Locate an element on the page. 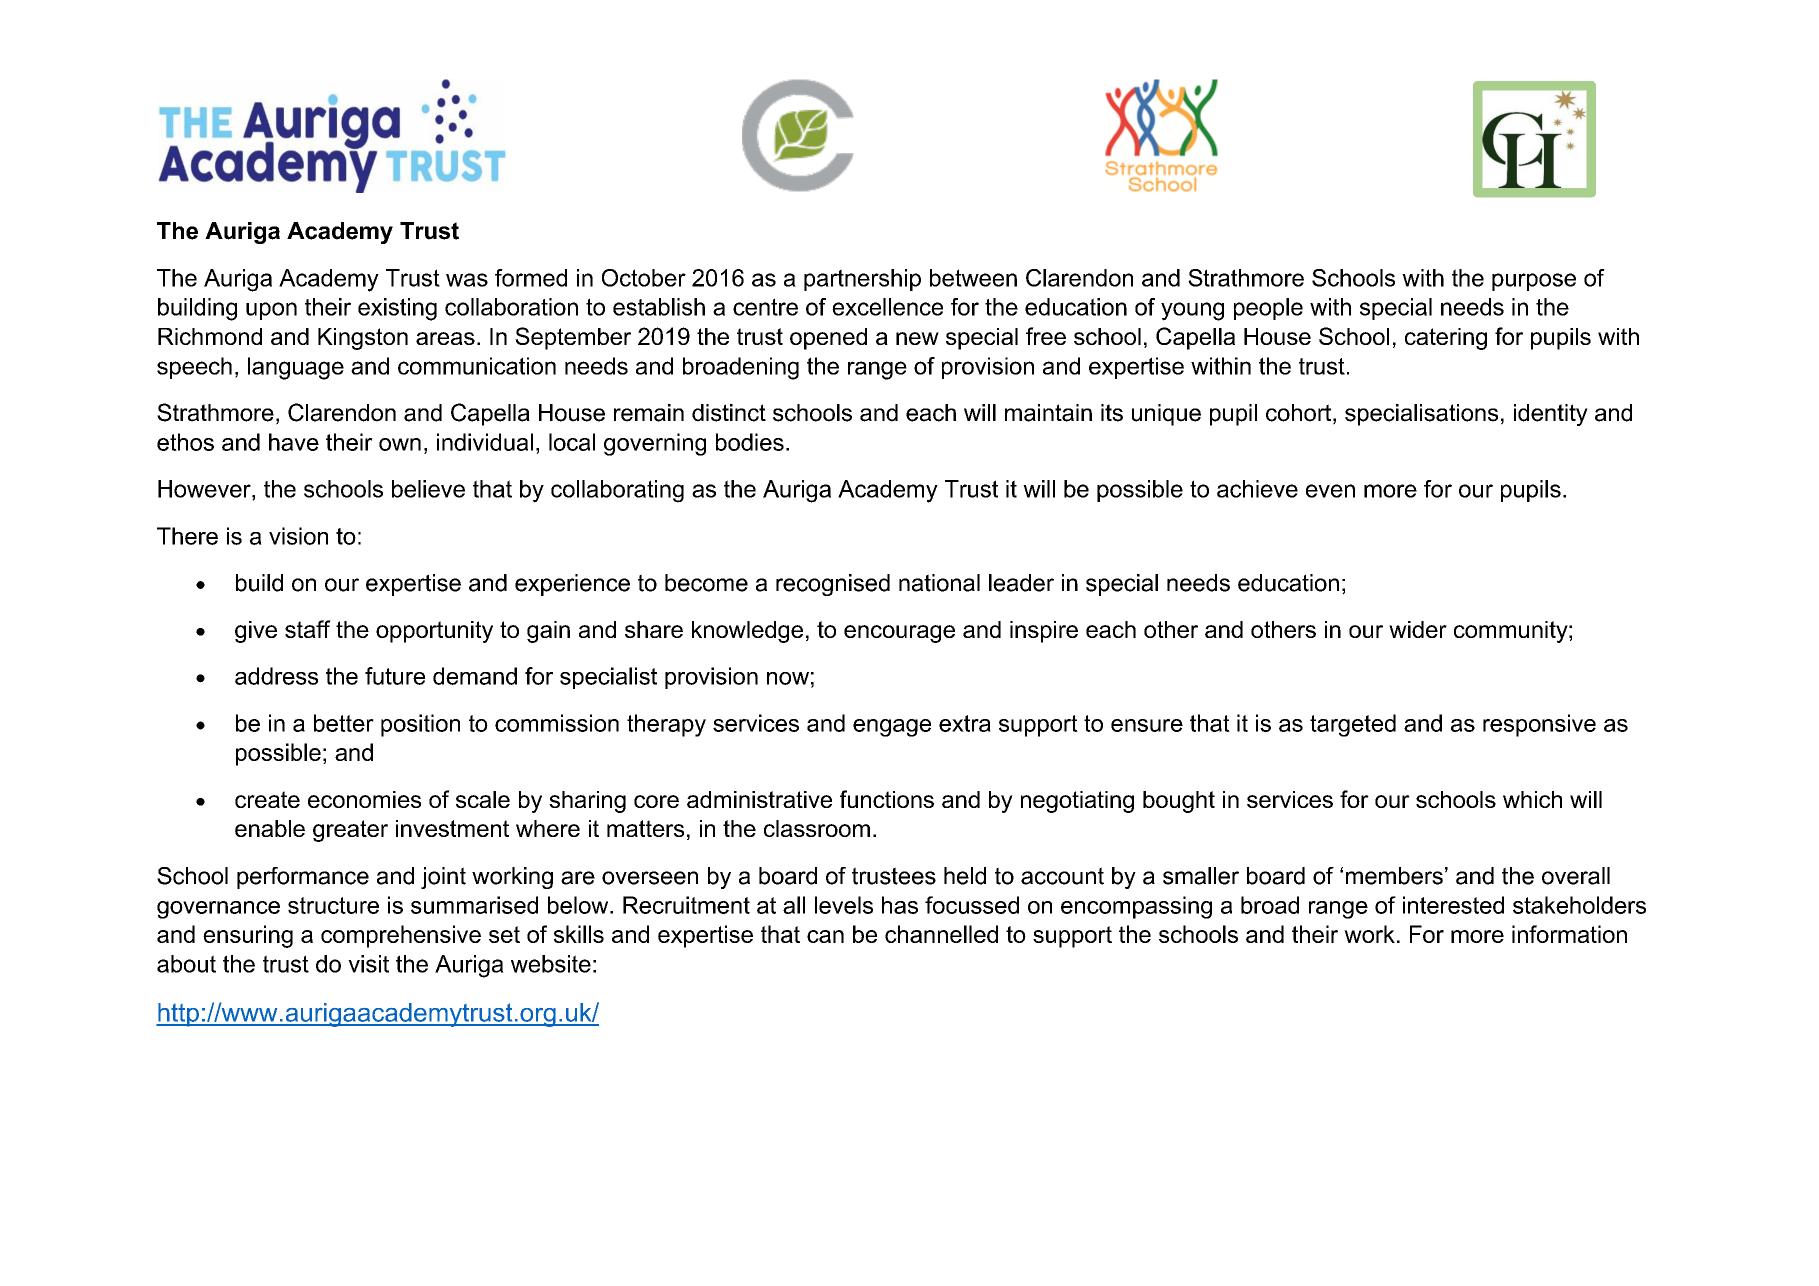 The width and height of the page is (1819, 1286). believe is located at coordinates (428, 489).
